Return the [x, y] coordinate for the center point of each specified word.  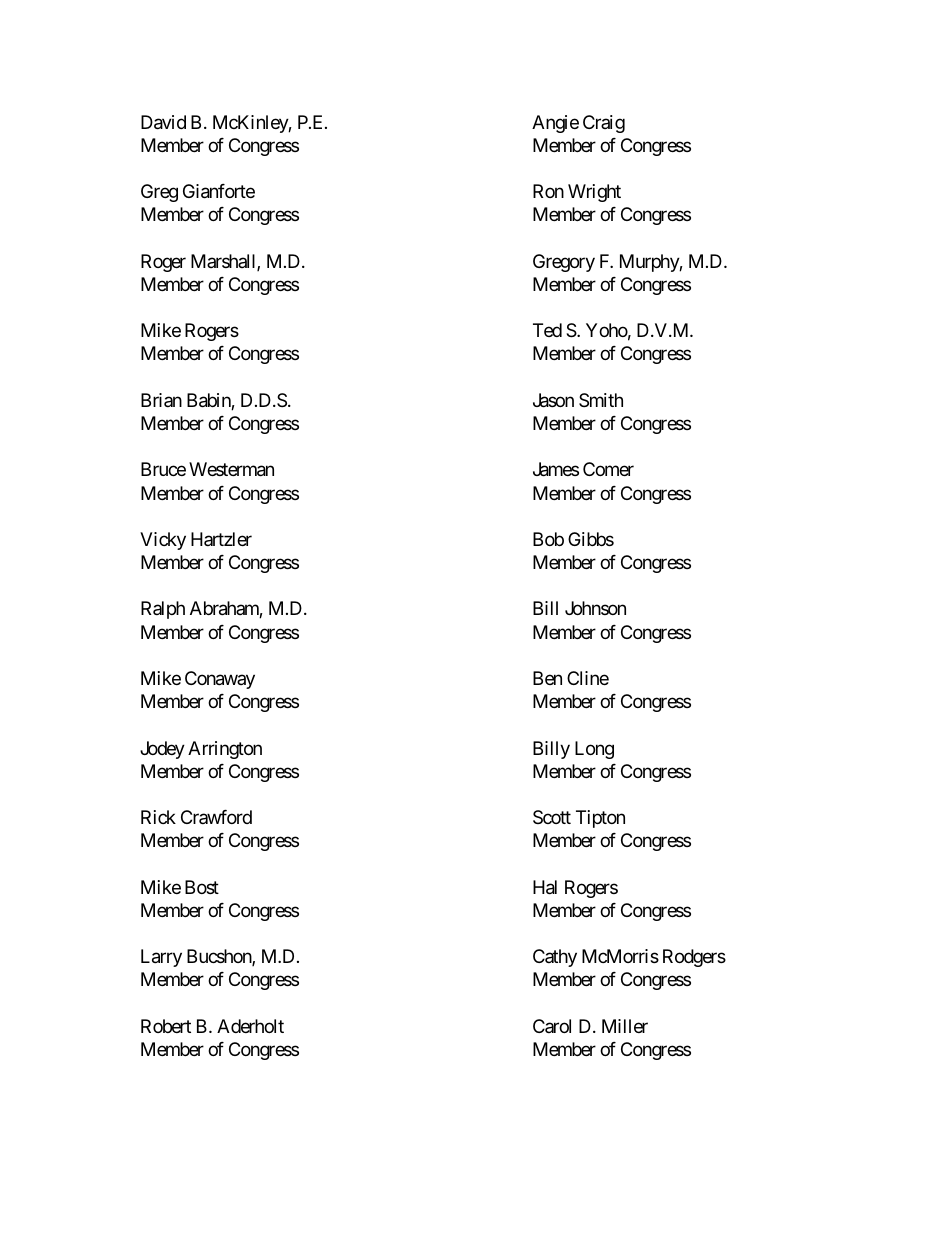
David [163, 122]
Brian [161, 400]
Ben [547, 678]
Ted [547, 330]
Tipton [600, 819]
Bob [548, 539]
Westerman [231, 469]
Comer [608, 469]
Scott [552, 817]
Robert [166, 1026]
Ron [548, 191]
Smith [601, 400]
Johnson [595, 608]
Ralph [163, 610]
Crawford [216, 817]
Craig [604, 124]
